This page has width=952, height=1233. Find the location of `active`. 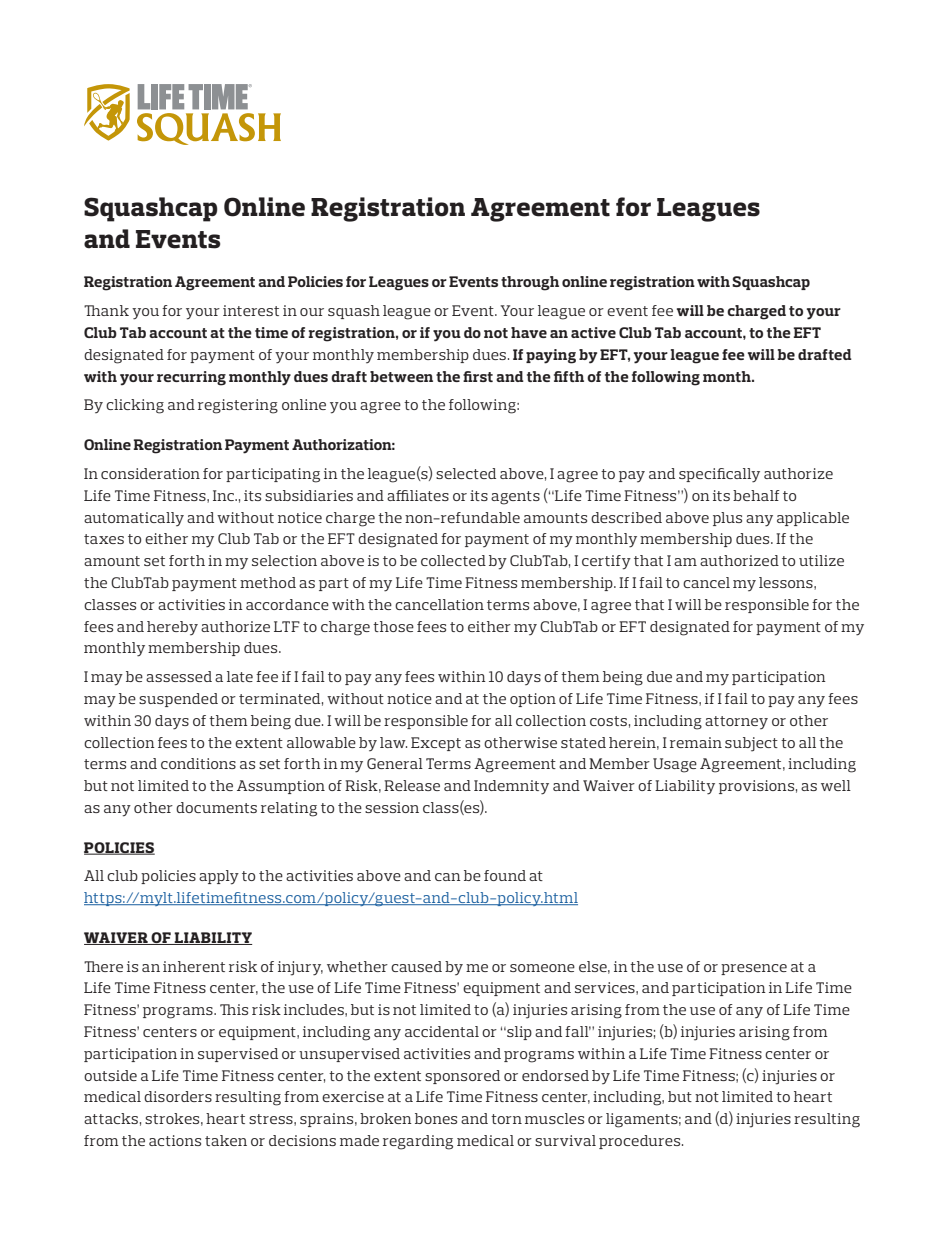

active is located at coordinates (593, 332).
